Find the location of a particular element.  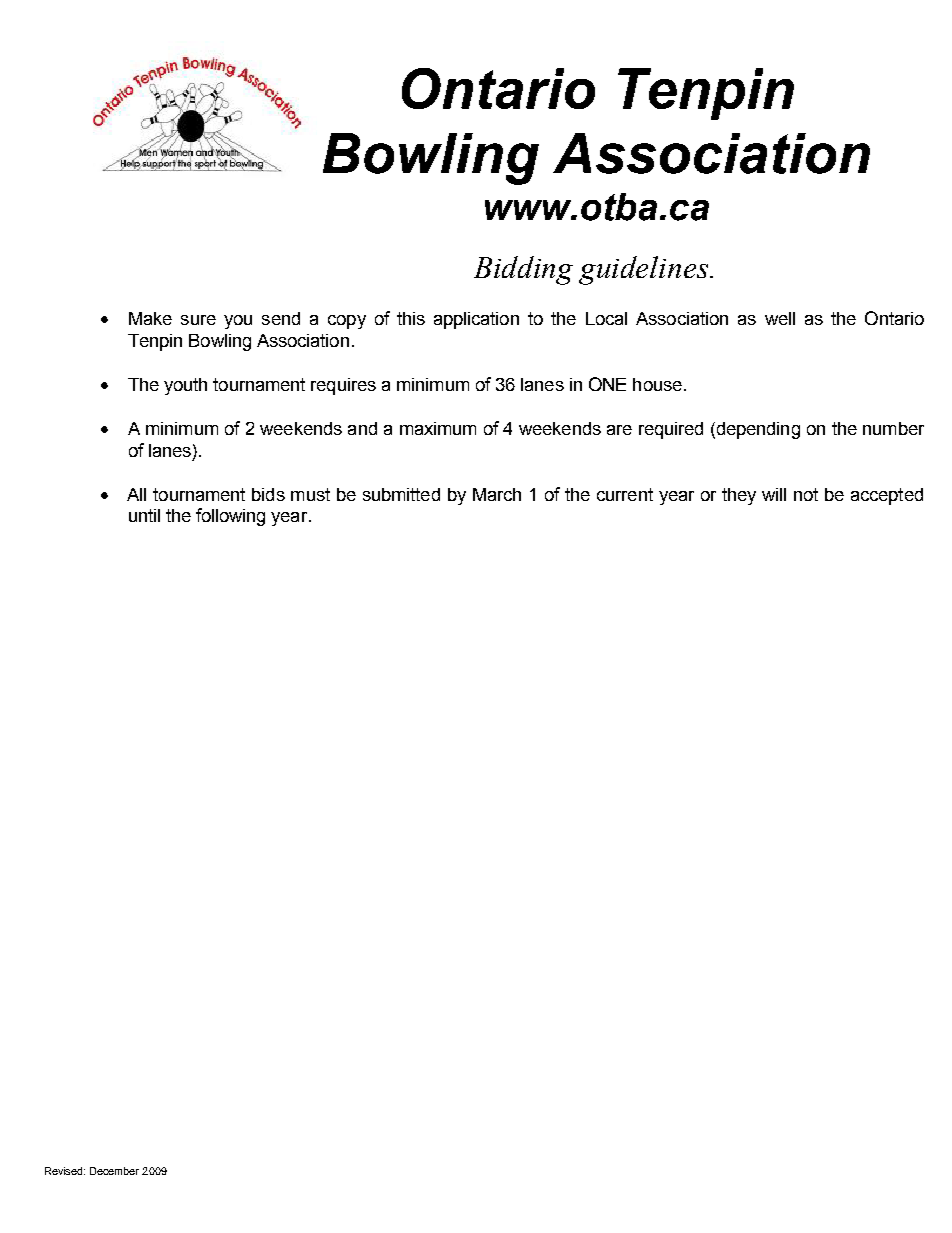

until is located at coordinates (144, 515).
